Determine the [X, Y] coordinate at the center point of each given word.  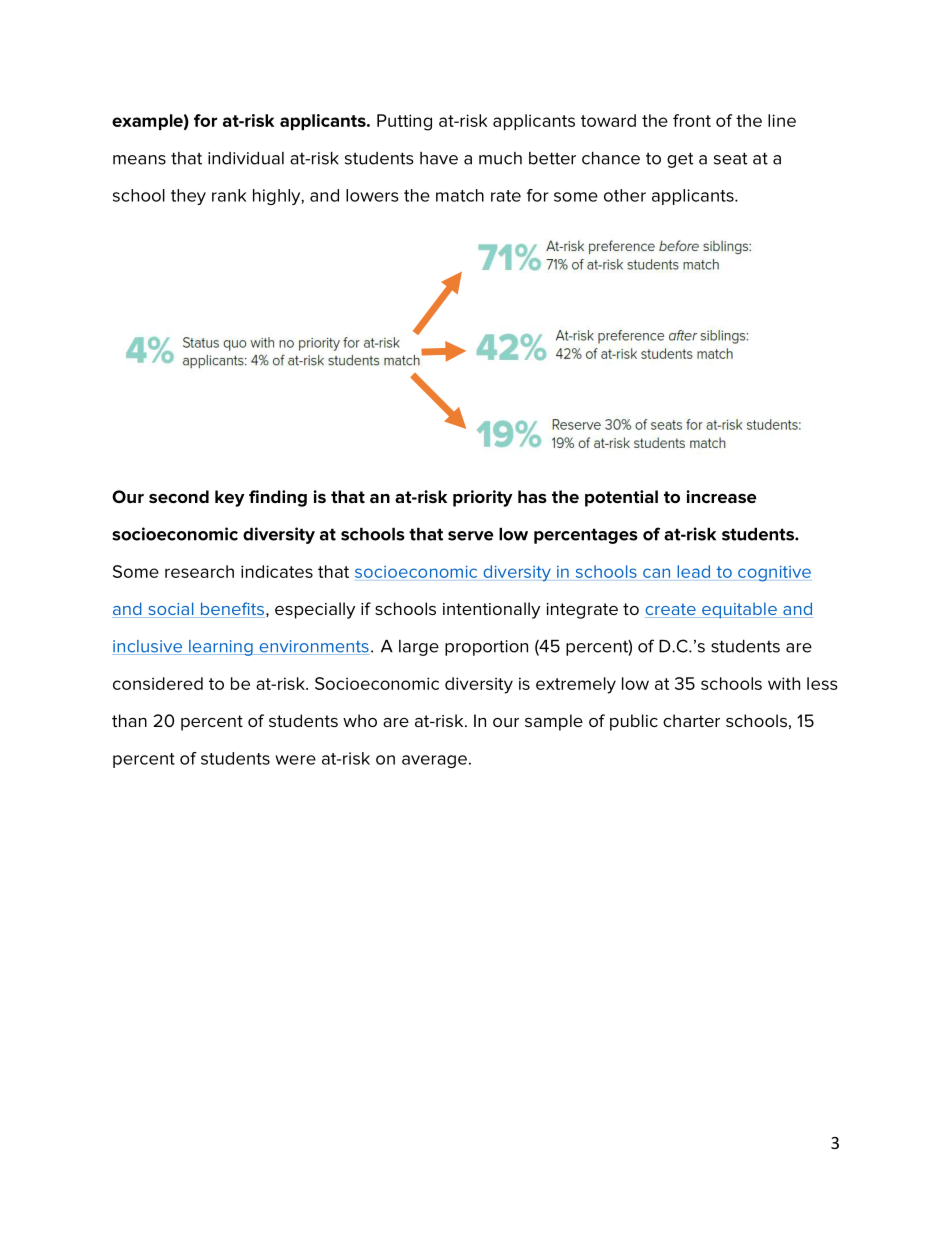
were [295, 760]
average [434, 761]
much [500, 158]
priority [483, 498]
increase [722, 496]
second [179, 496]
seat [730, 158]
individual [246, 158]
